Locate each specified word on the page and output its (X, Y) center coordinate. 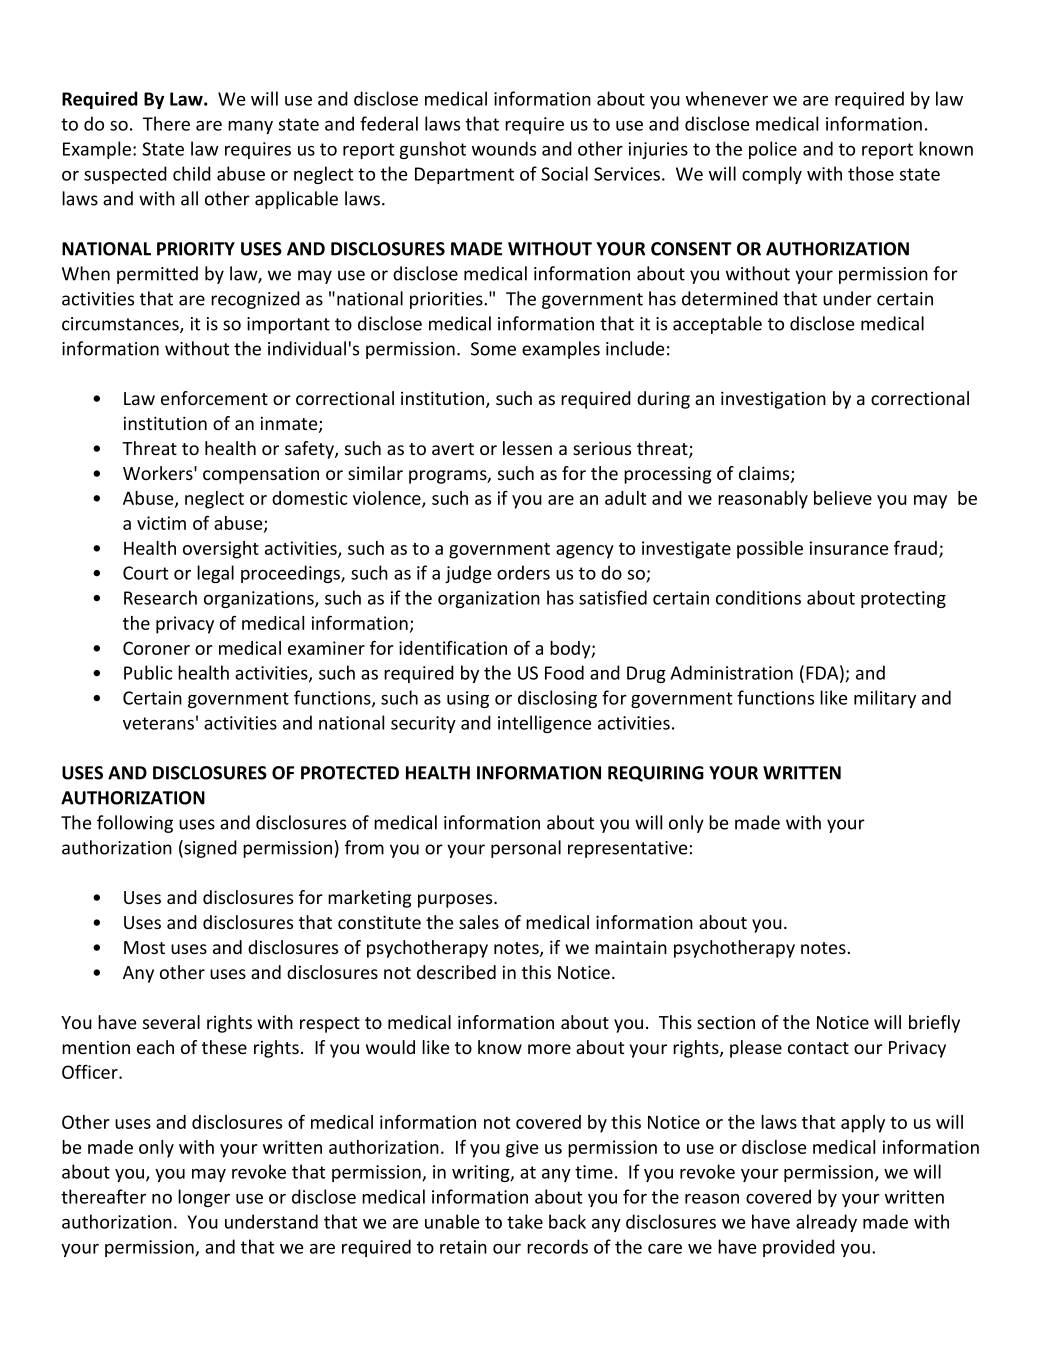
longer (204, 1198)
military (885, 699)
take (525, 1221)
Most (144, 947)
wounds (504, 148)
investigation (773, 400)
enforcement (214, 398)
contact (818, 1048)
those (871, 173)
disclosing (557, 699)
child (192, 173)
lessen (527, 448)
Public (148, 672)
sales (479, 922)
